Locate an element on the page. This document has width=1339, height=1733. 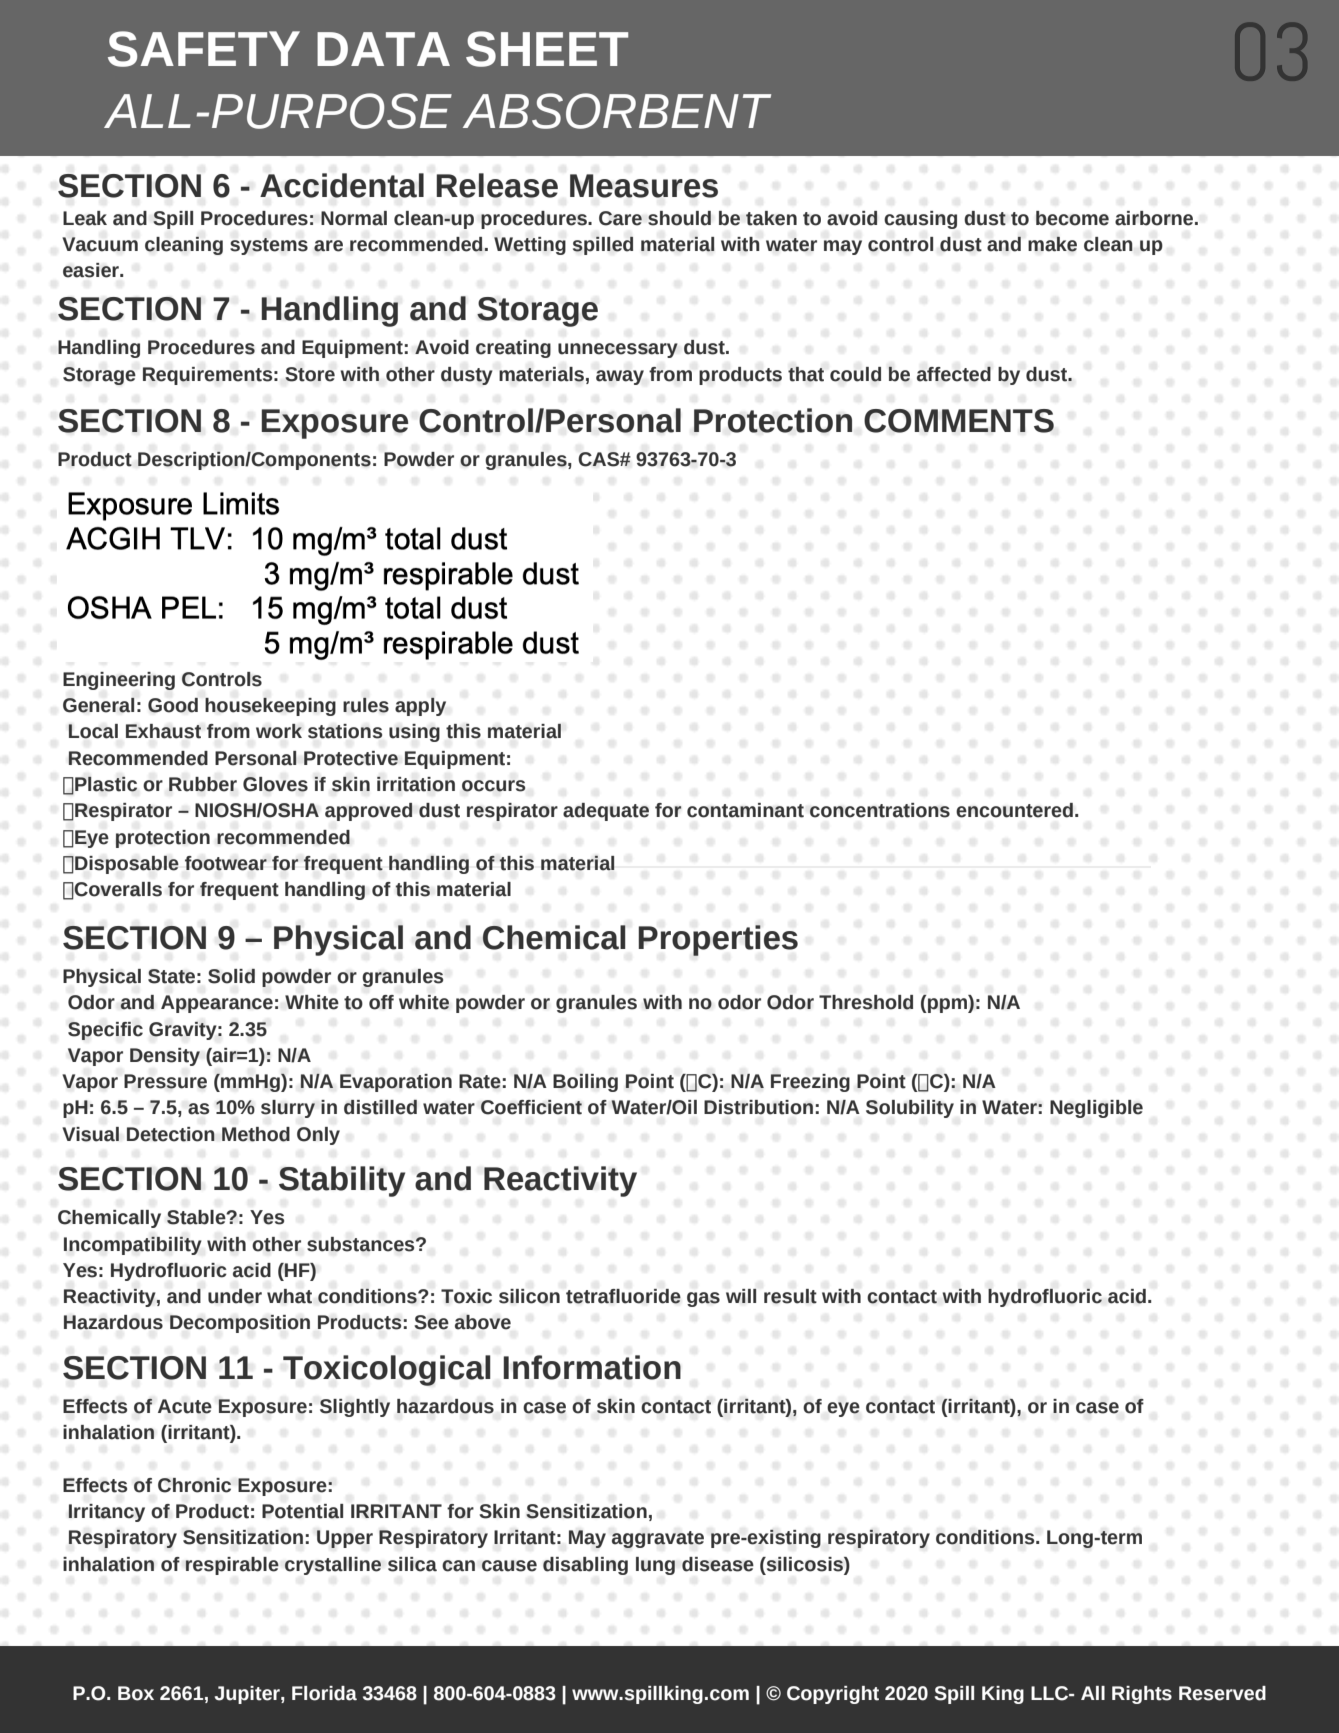
under is located at coordinates (235, 1296).
